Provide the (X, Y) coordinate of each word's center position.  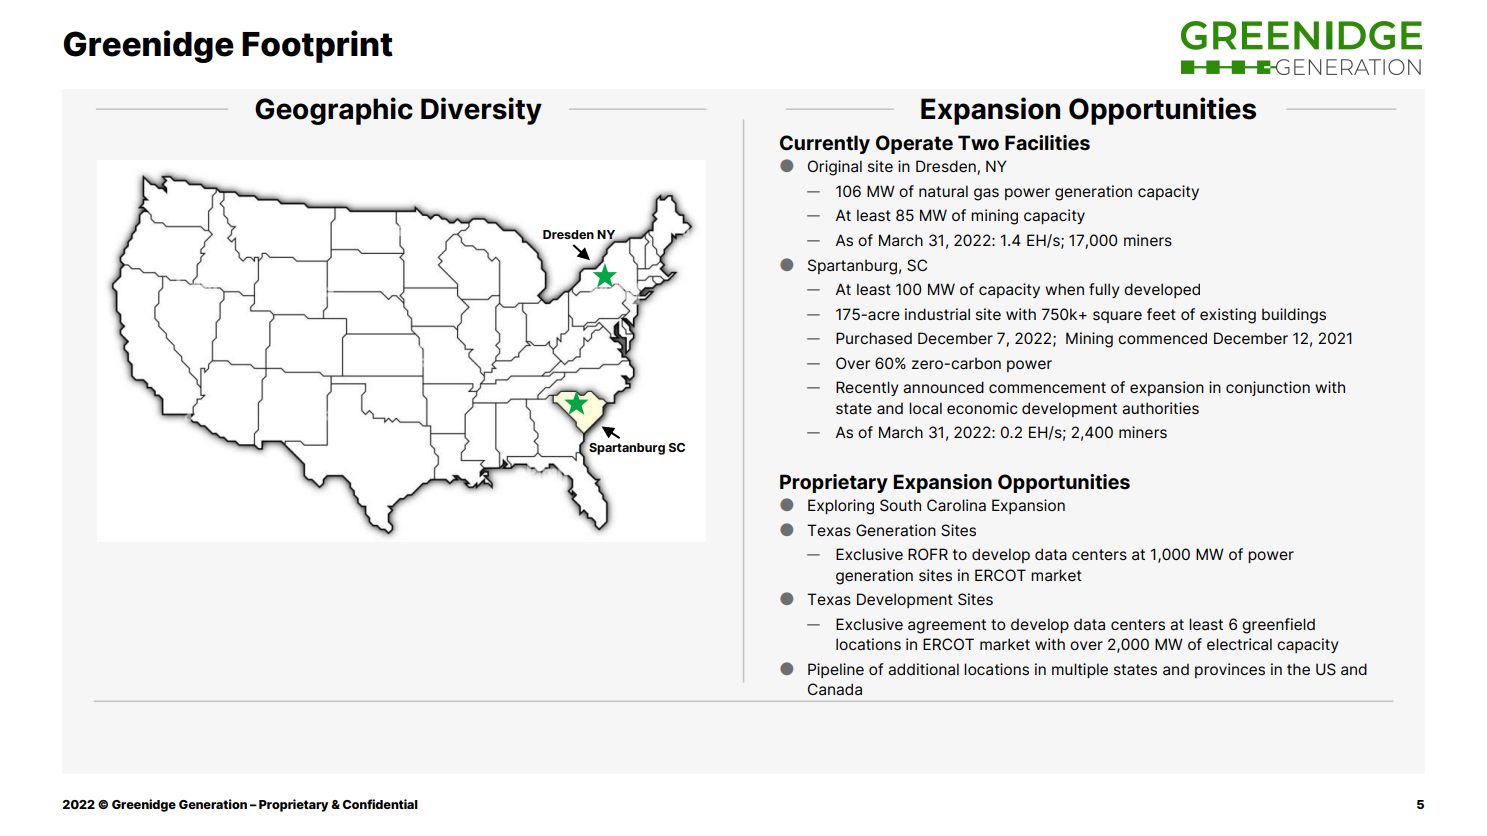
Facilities (1047, 143)
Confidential (380, 804)
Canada (835, 689)
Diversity (481, 111)
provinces (1230, 670)
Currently (825, 144)
